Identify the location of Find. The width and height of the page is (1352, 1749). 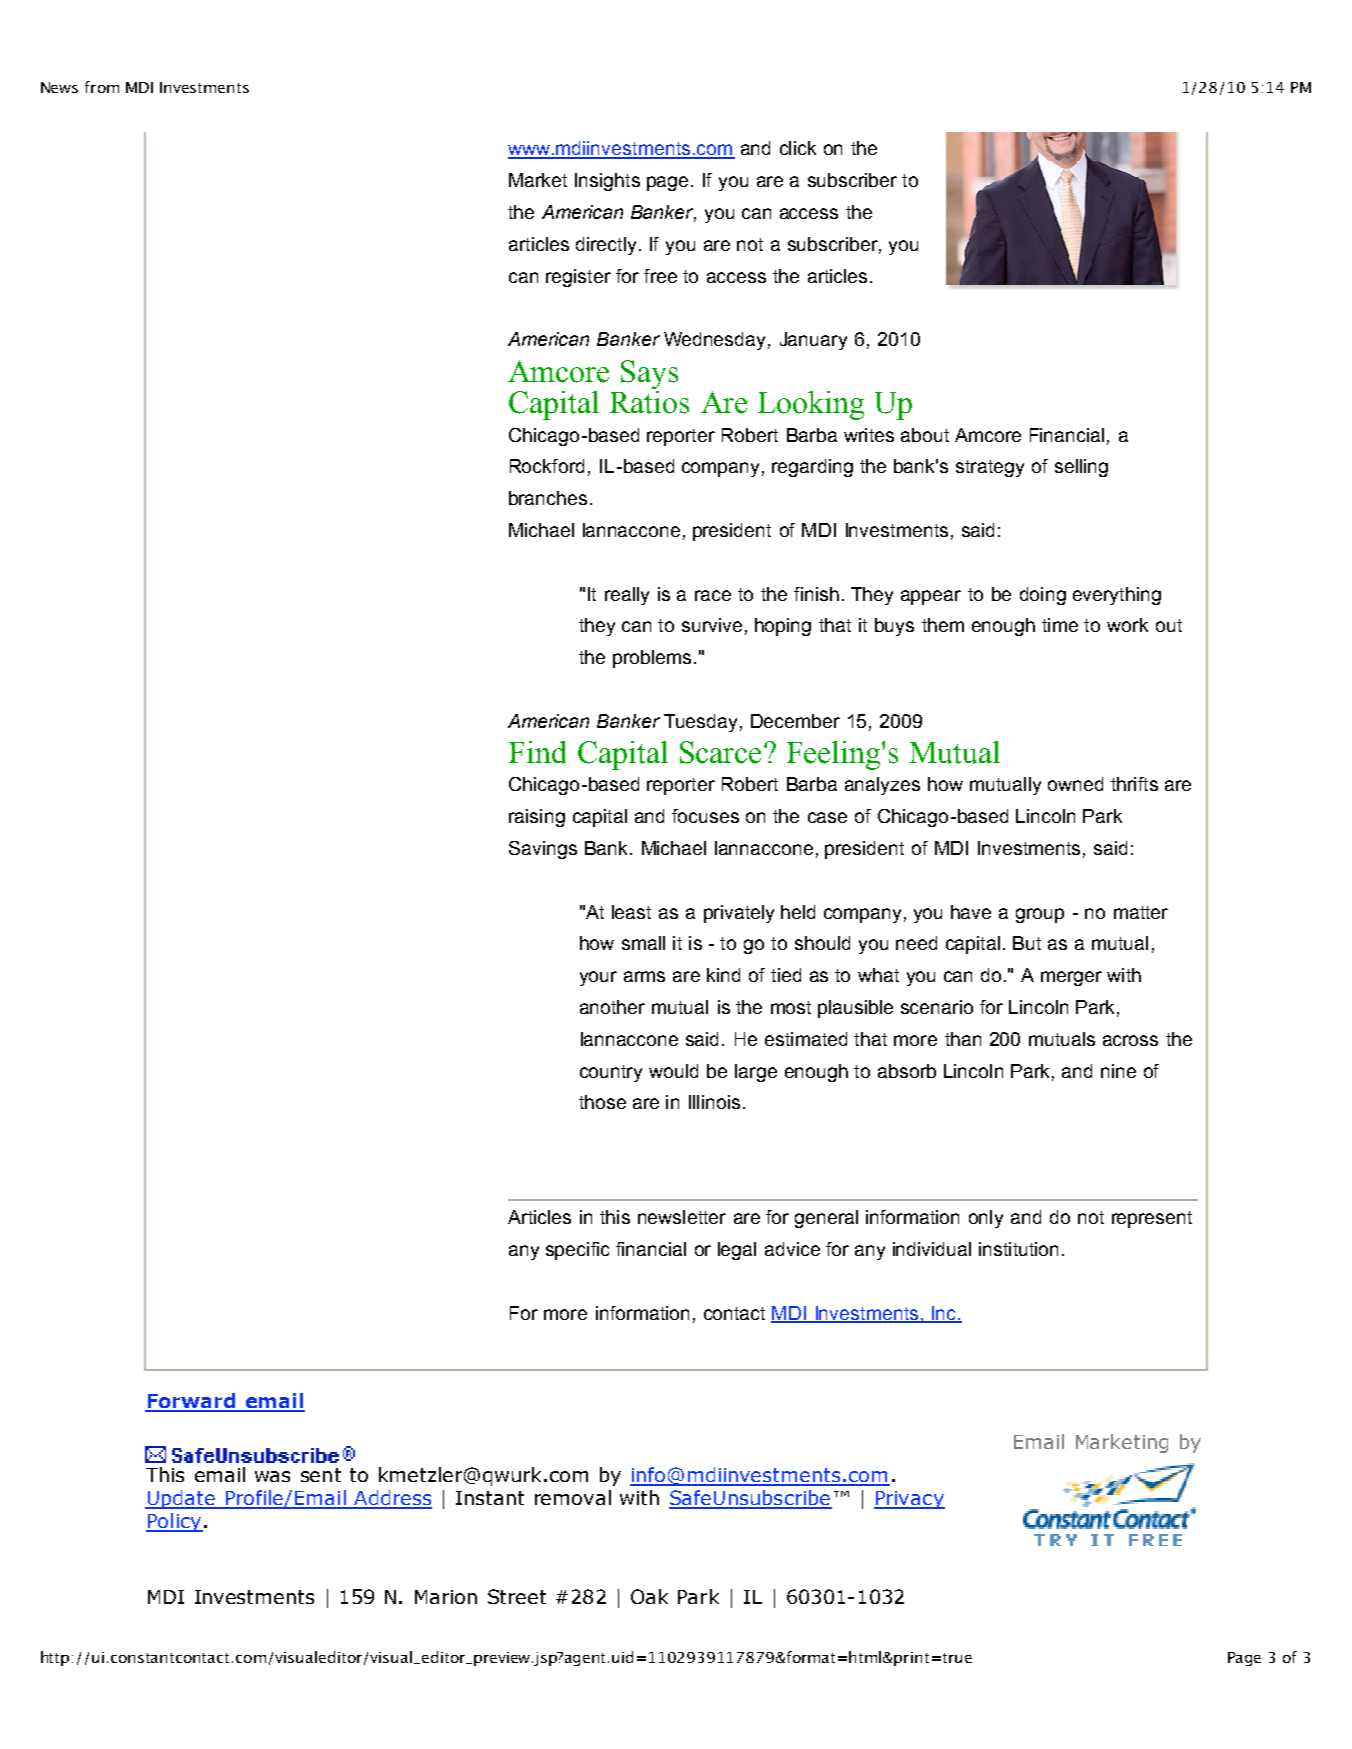
(537, 752).
